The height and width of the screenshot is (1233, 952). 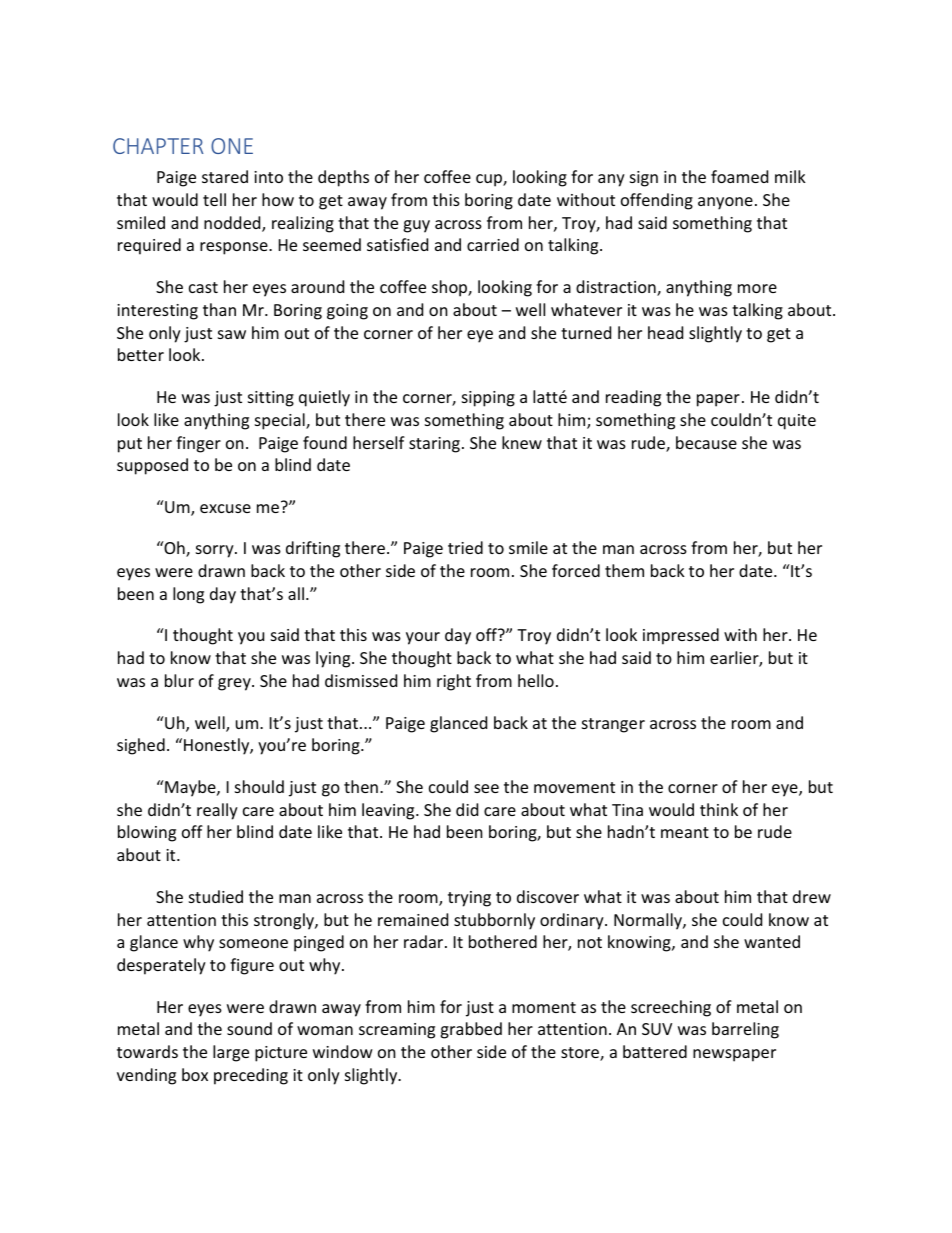 I want to click on impressed, so click(x=681, y=636).
